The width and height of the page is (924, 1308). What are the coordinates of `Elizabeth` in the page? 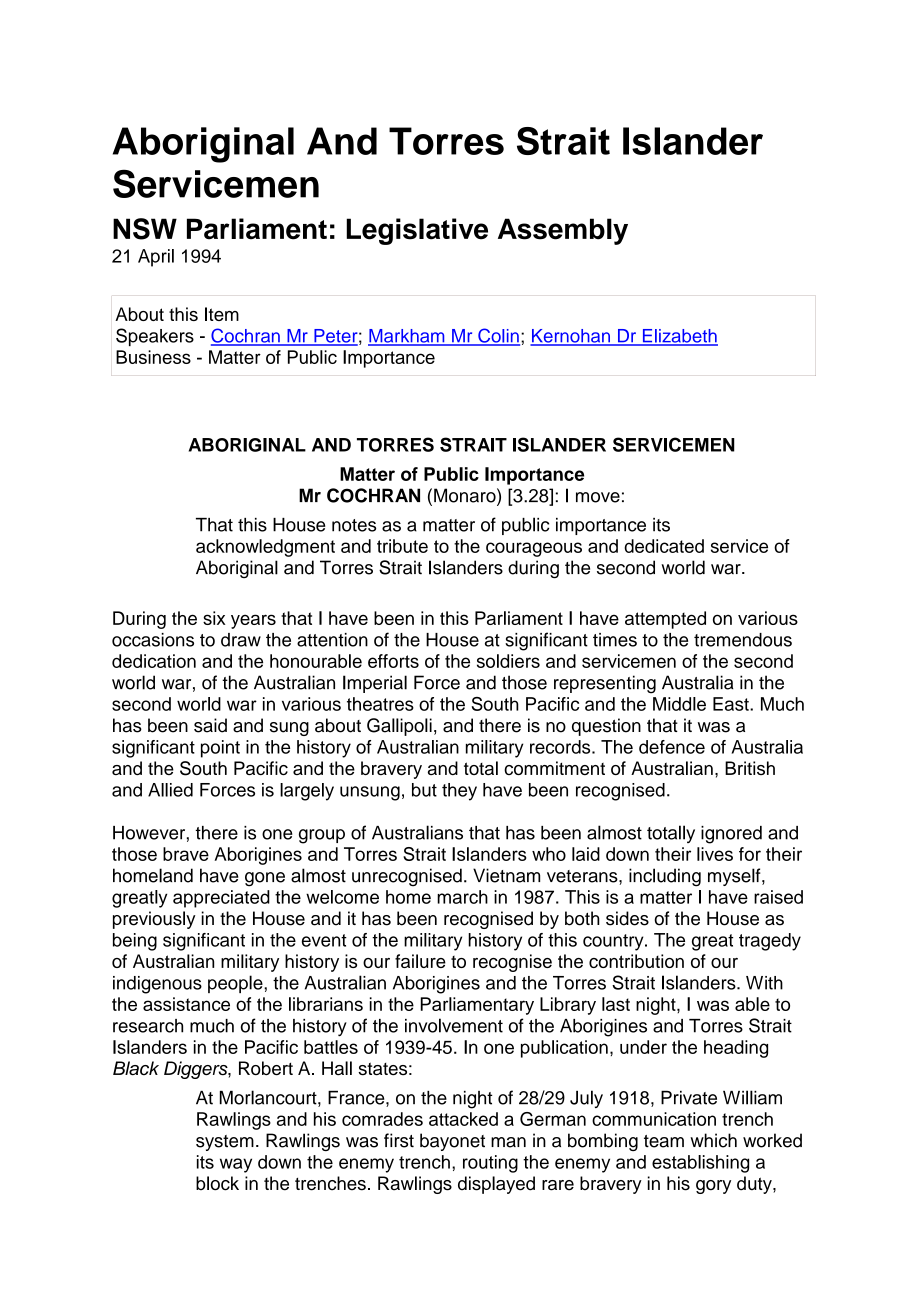 It's located at (679, 337).
